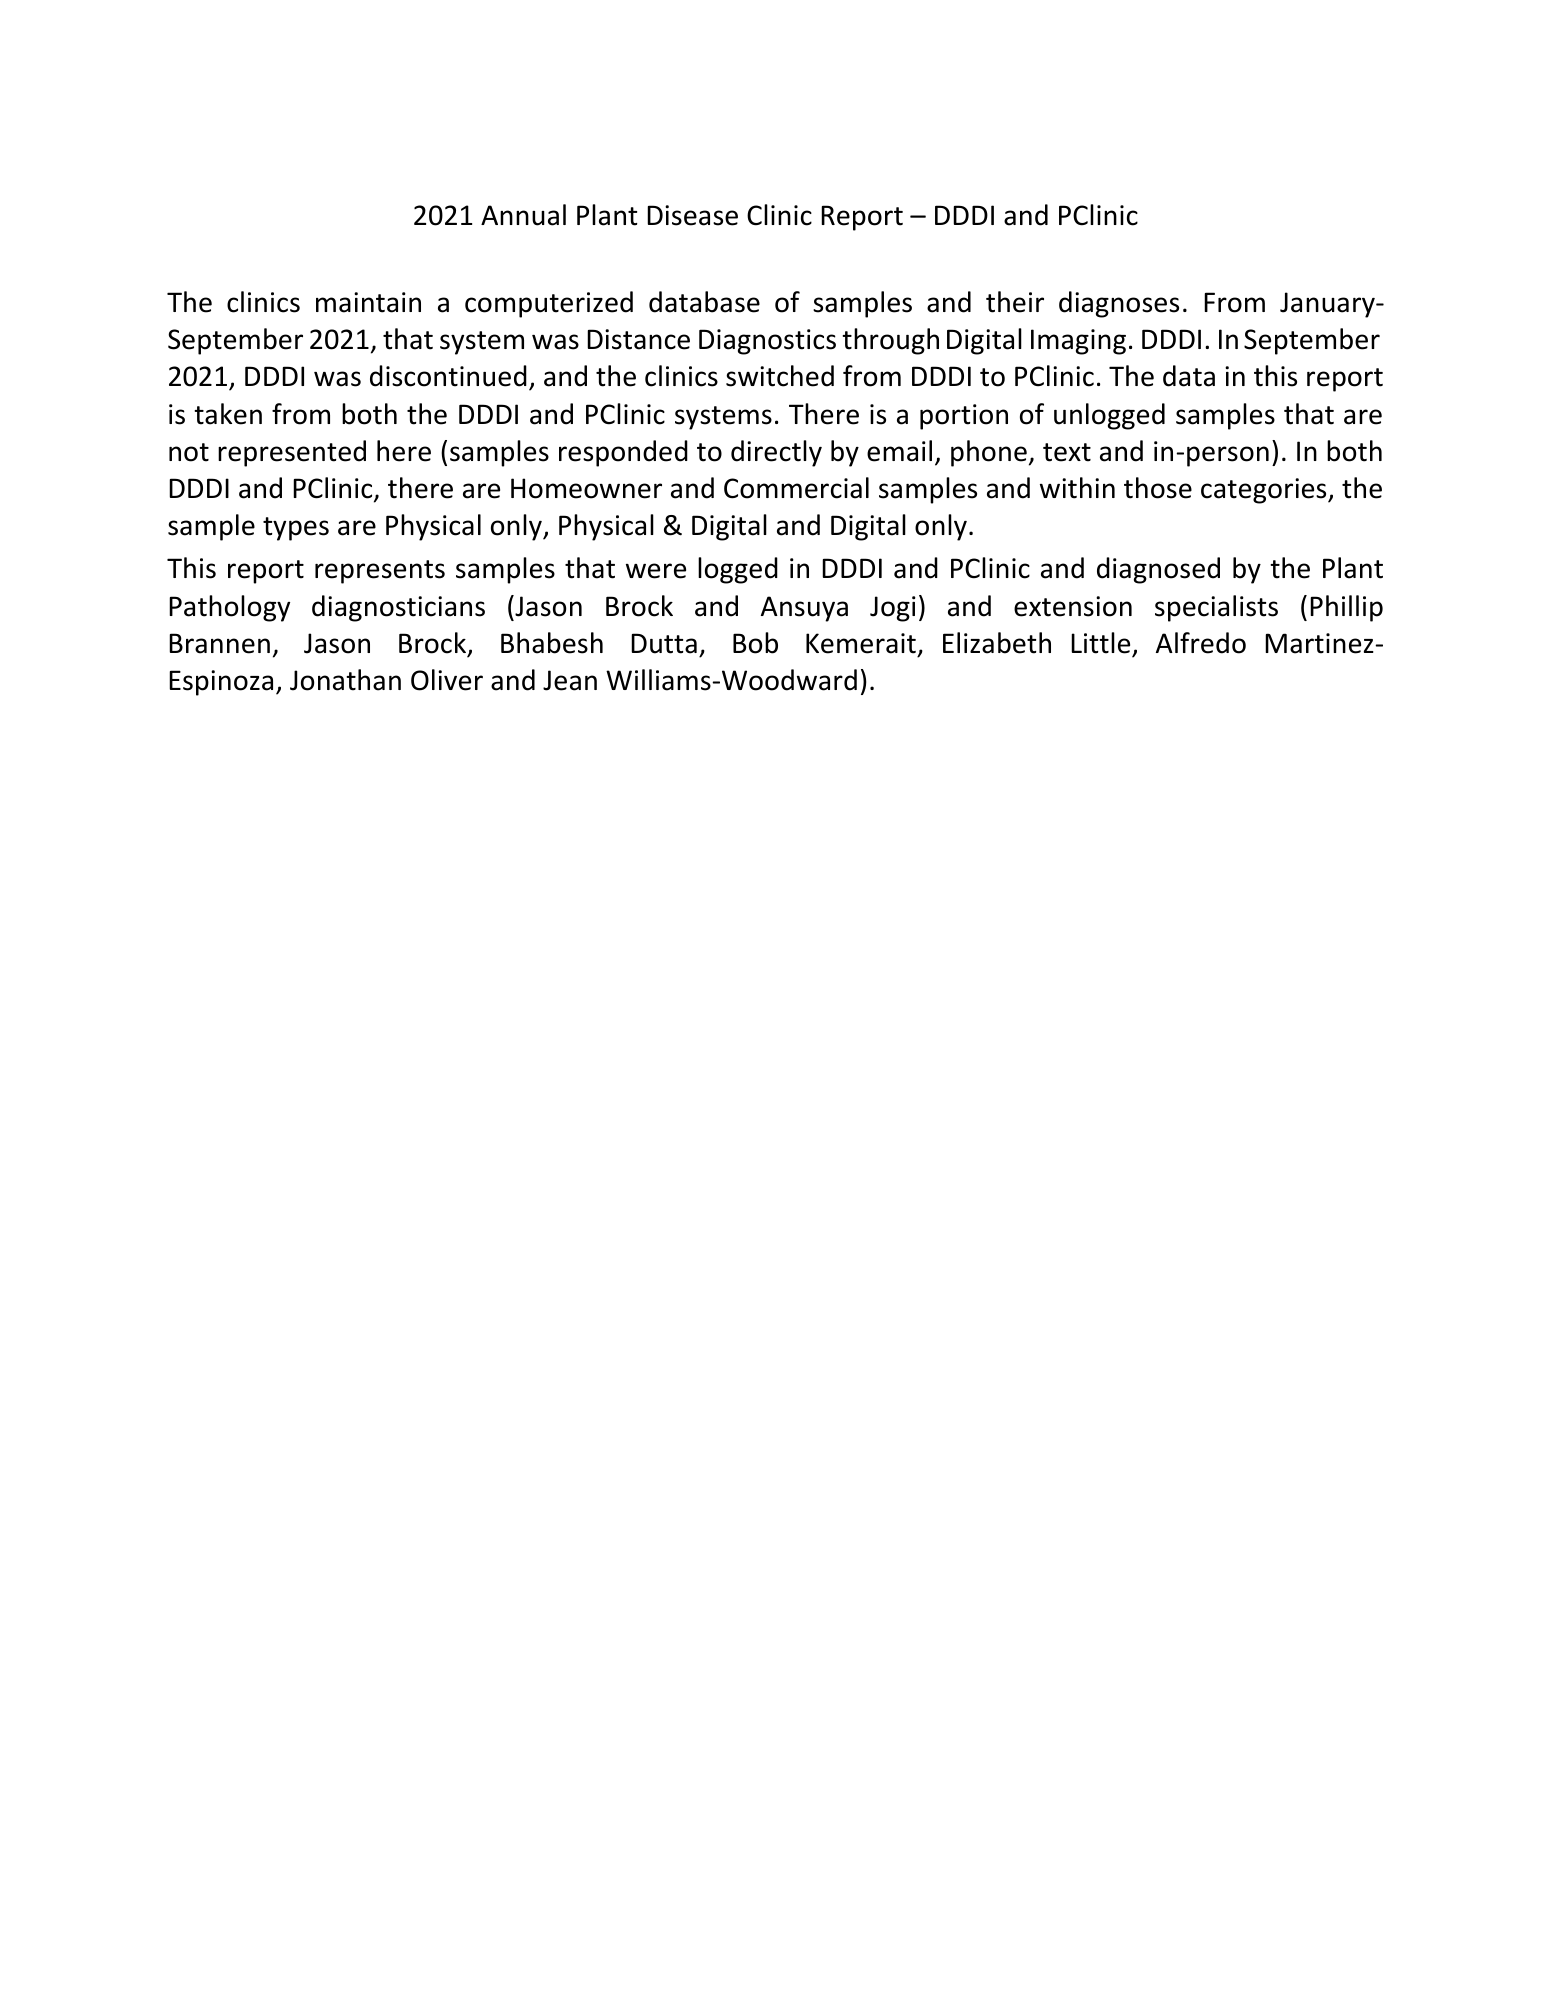 The image size is (1551, 2007). Describe the element at coordinates (755, 643) in the image. I see `Bob` at that location.
